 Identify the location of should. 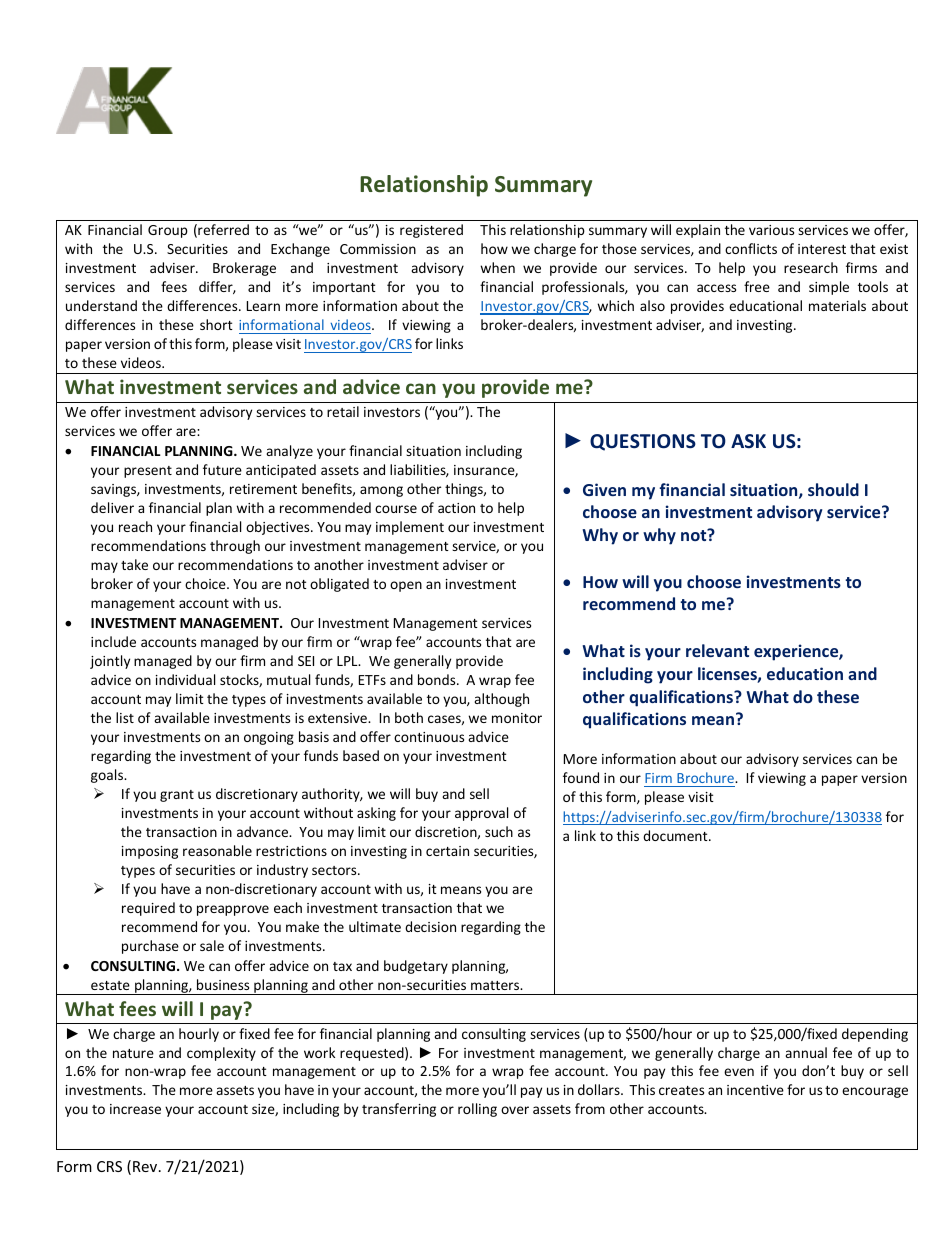
(833, 489).
